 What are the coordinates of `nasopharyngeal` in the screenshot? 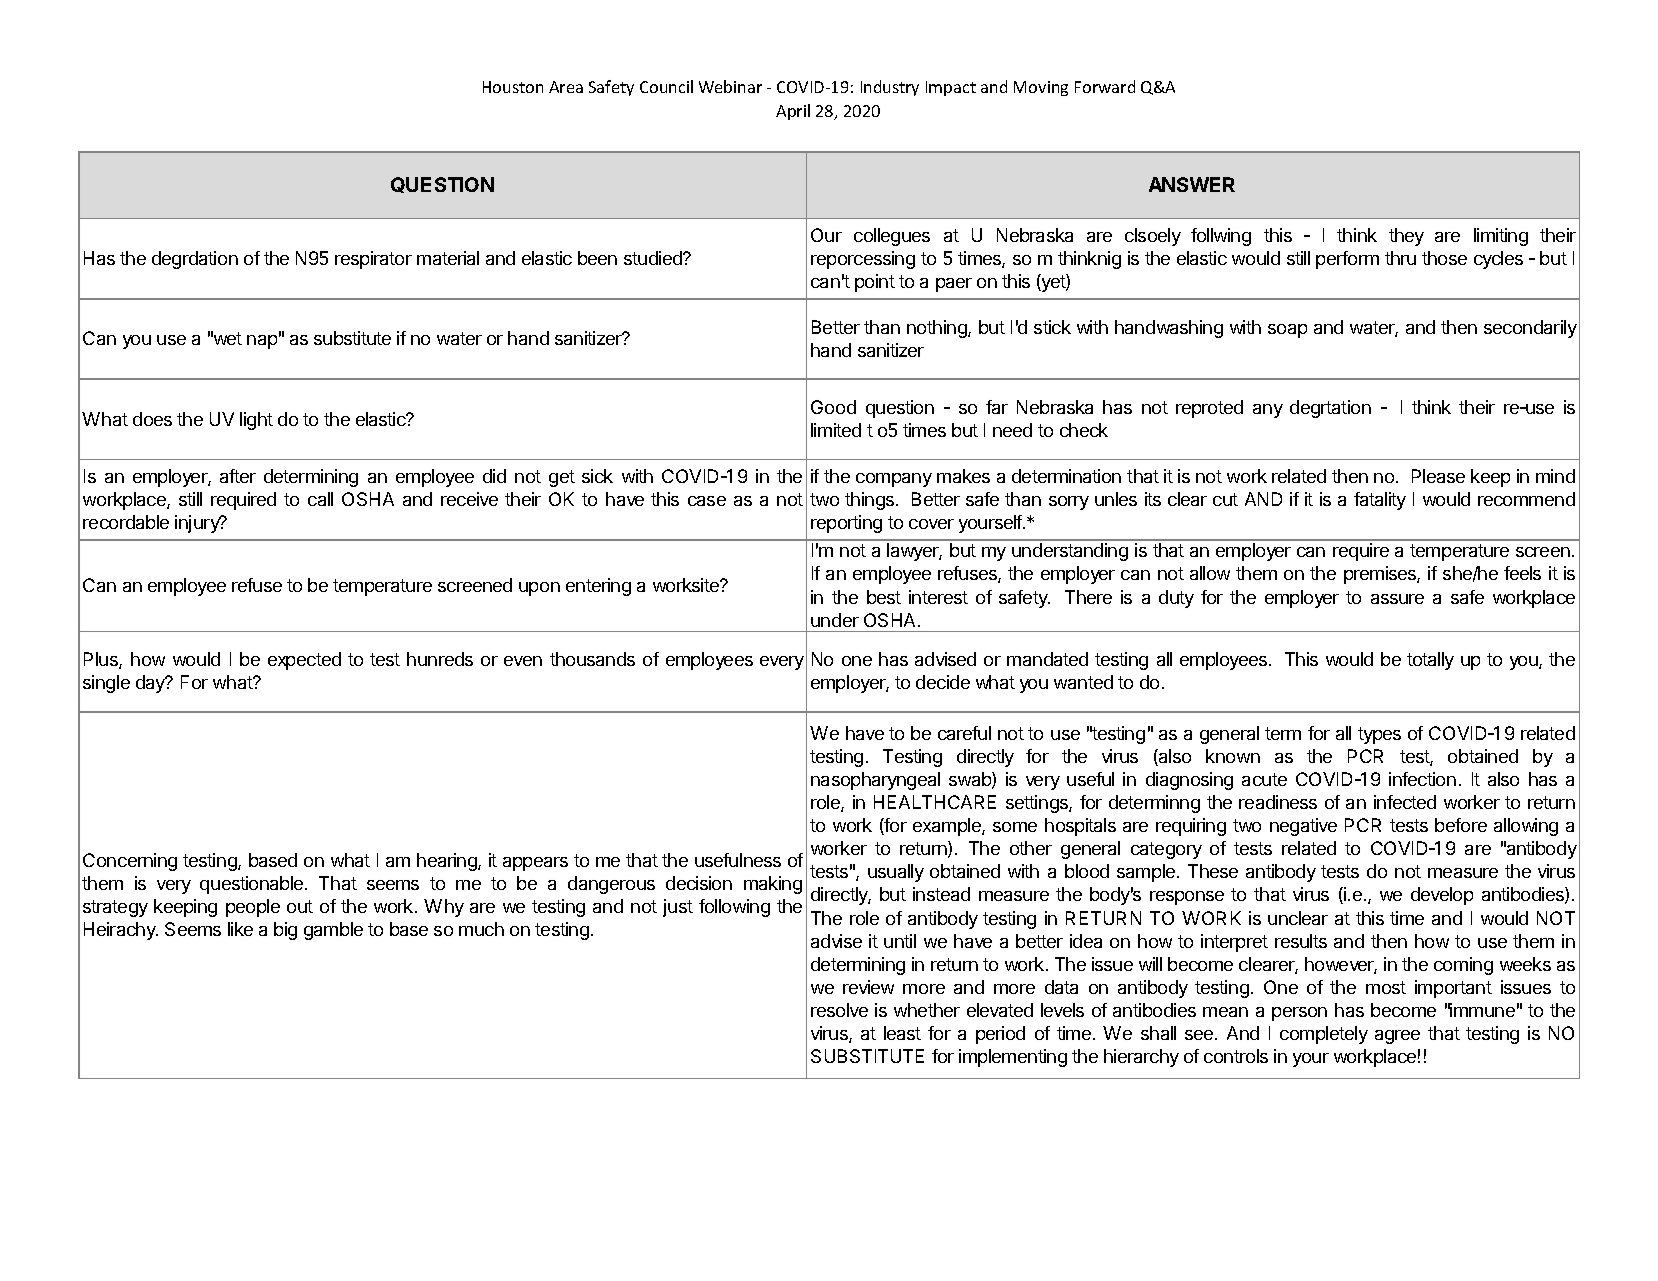 It's located at (875, 781).
